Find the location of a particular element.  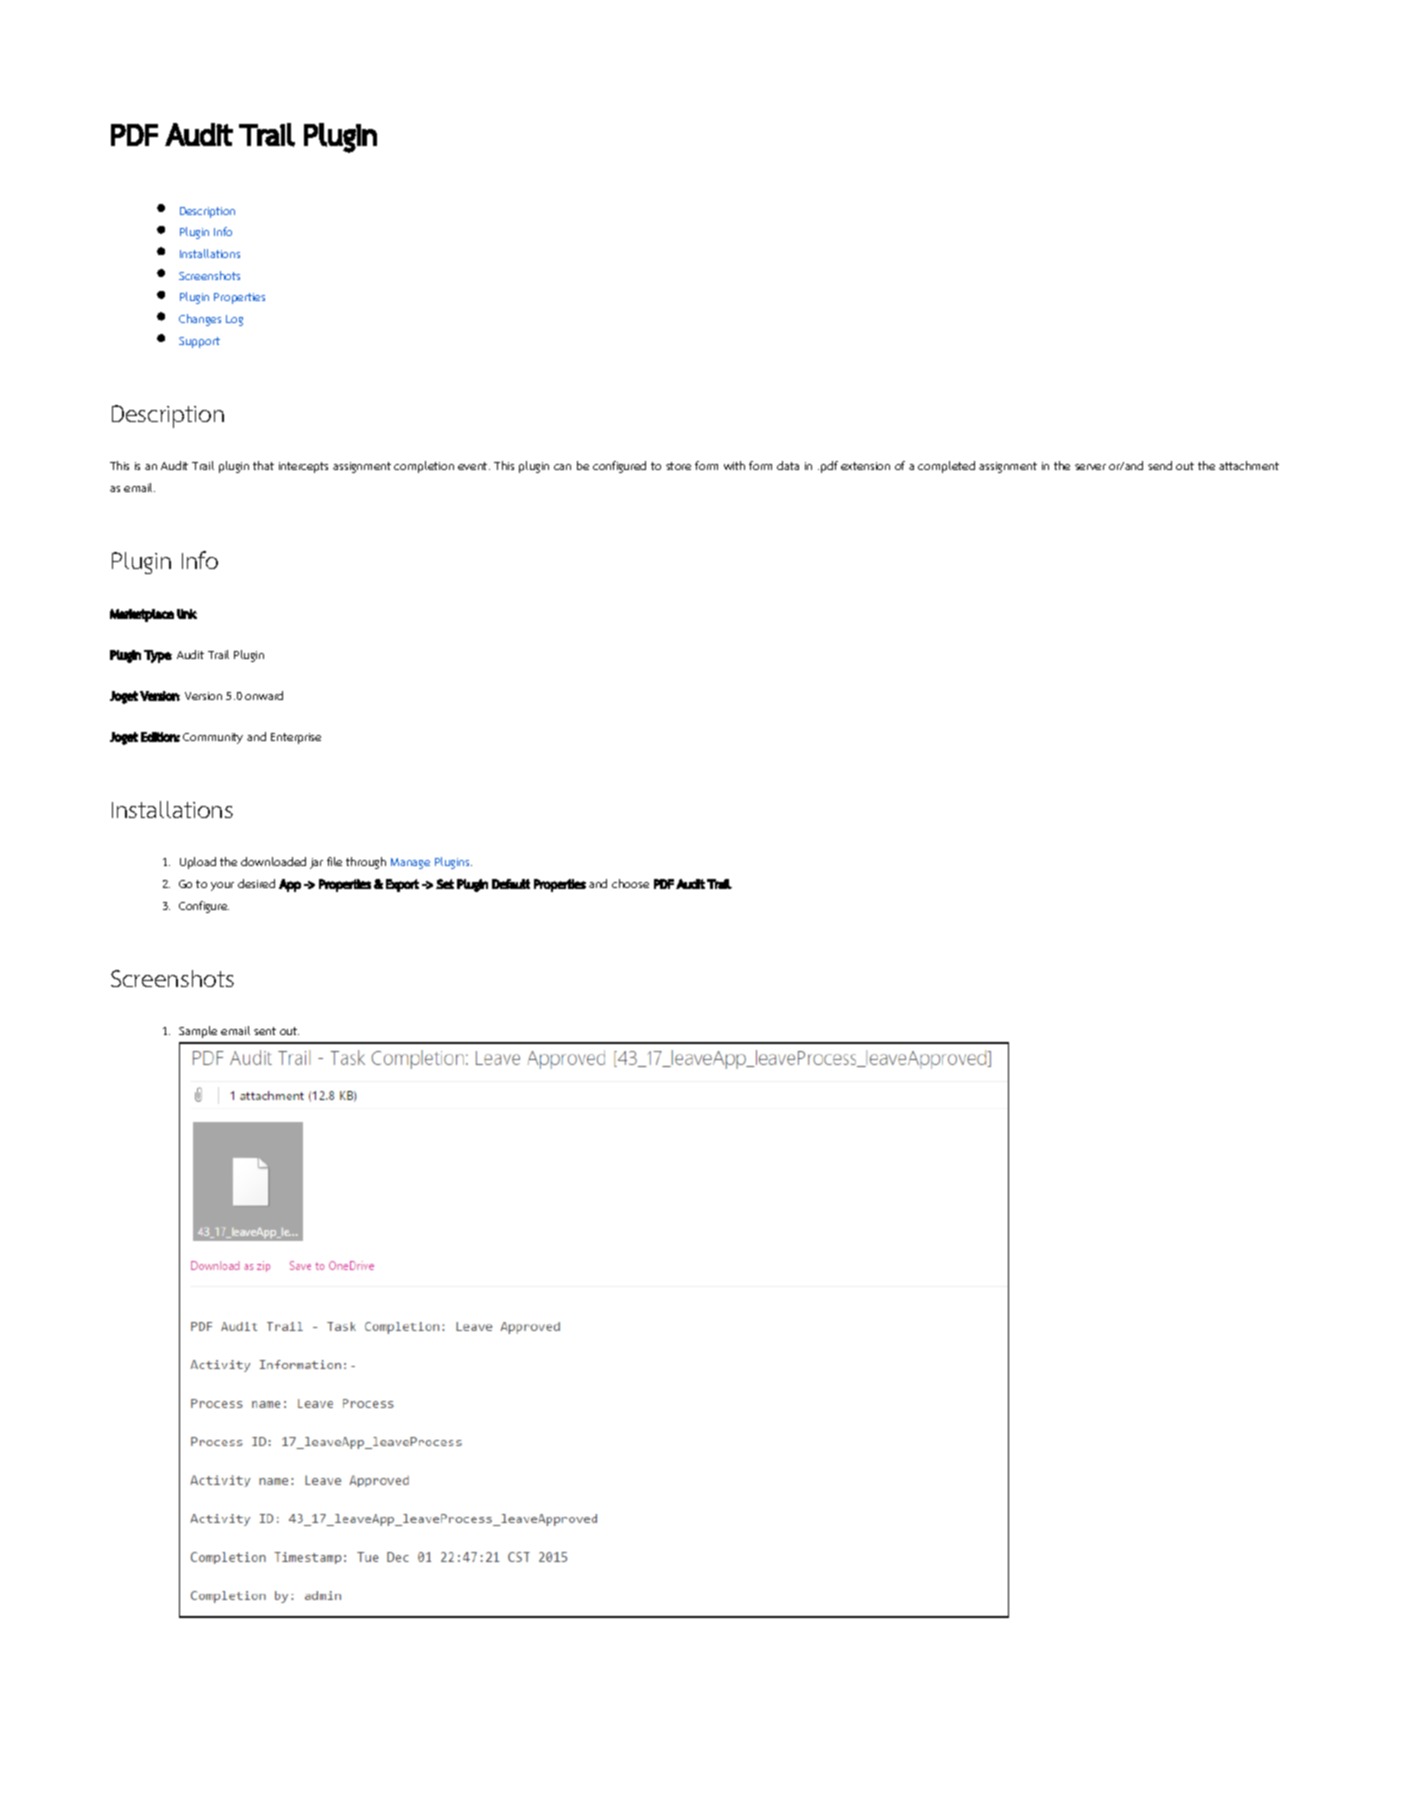

with is located at coordinates (734, 465).
